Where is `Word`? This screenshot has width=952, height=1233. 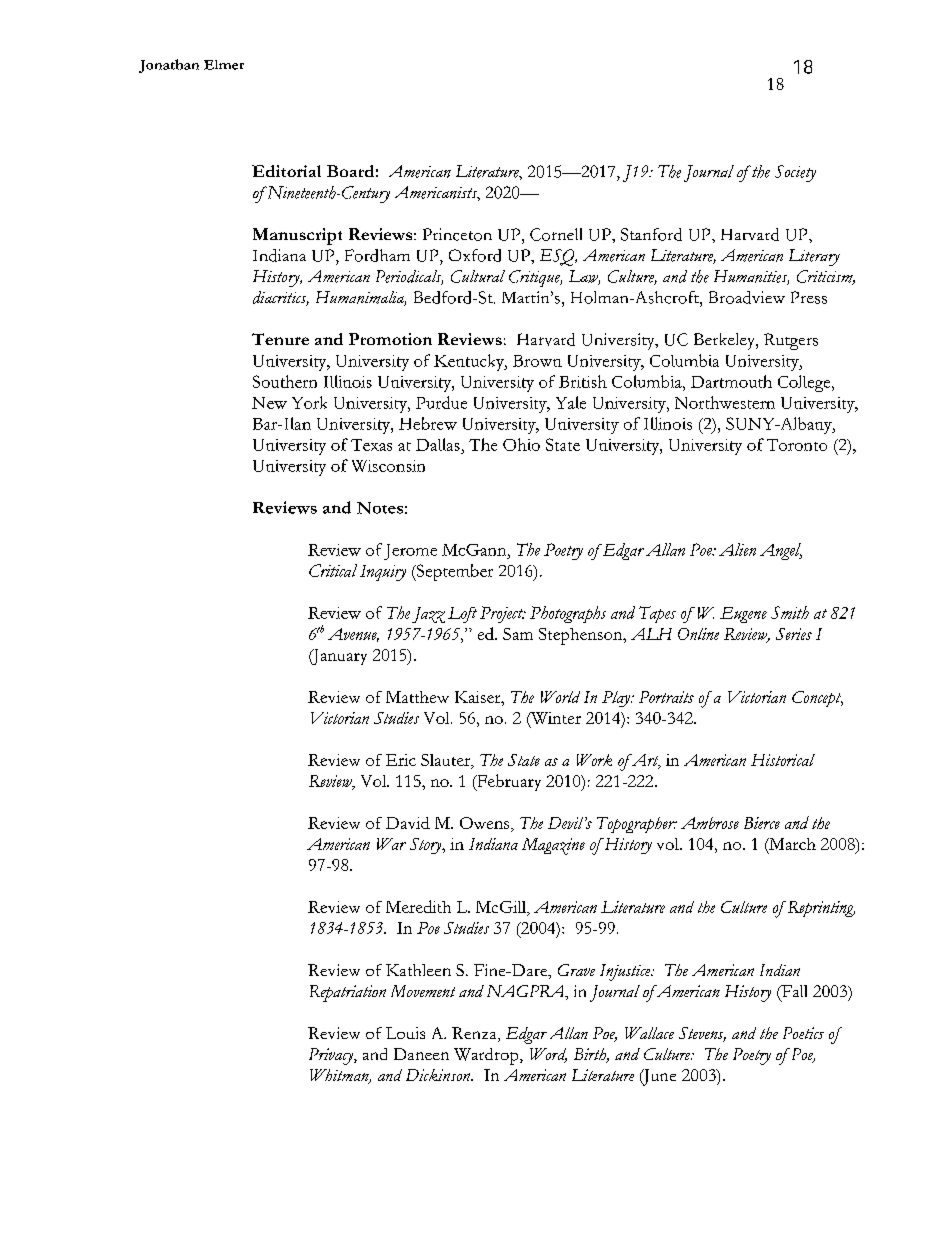
Word is located at coordinates (548, 1055).
